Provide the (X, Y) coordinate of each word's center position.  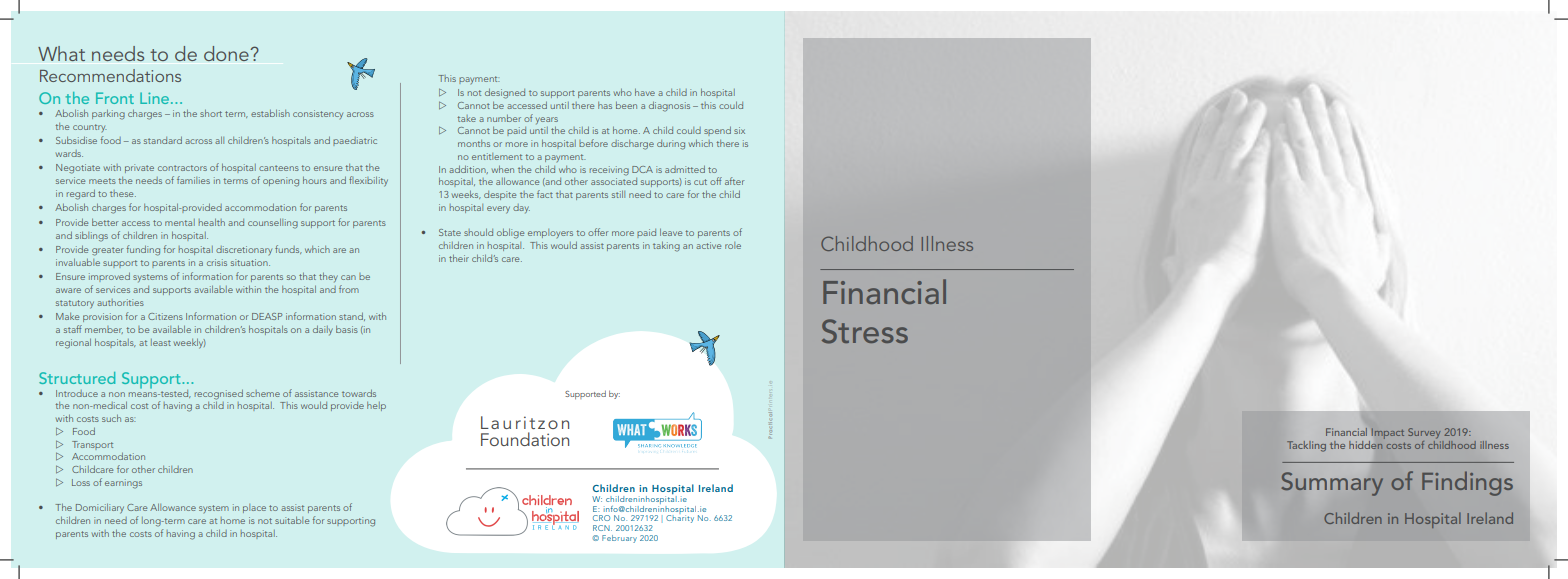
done (227, 53)
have (645, 92)
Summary (1332, 484)
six (739, 130)
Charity (680, 518)
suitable (292, 520)
